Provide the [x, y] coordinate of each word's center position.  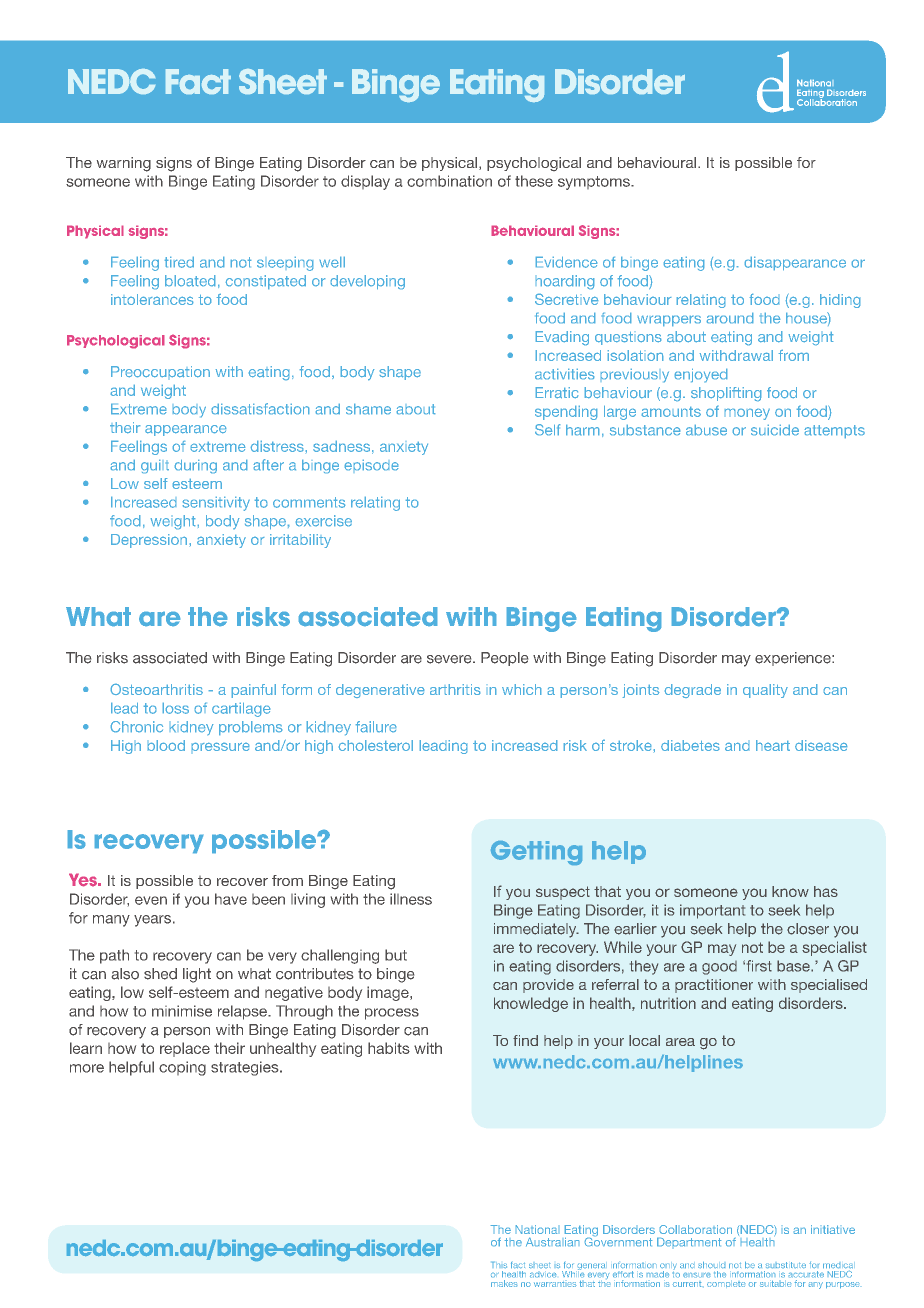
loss [176, 708]
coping [182, 1068]
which [521, 689]
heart [773, 745]
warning [124, 164]
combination [449, 181]
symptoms [595, 183]
